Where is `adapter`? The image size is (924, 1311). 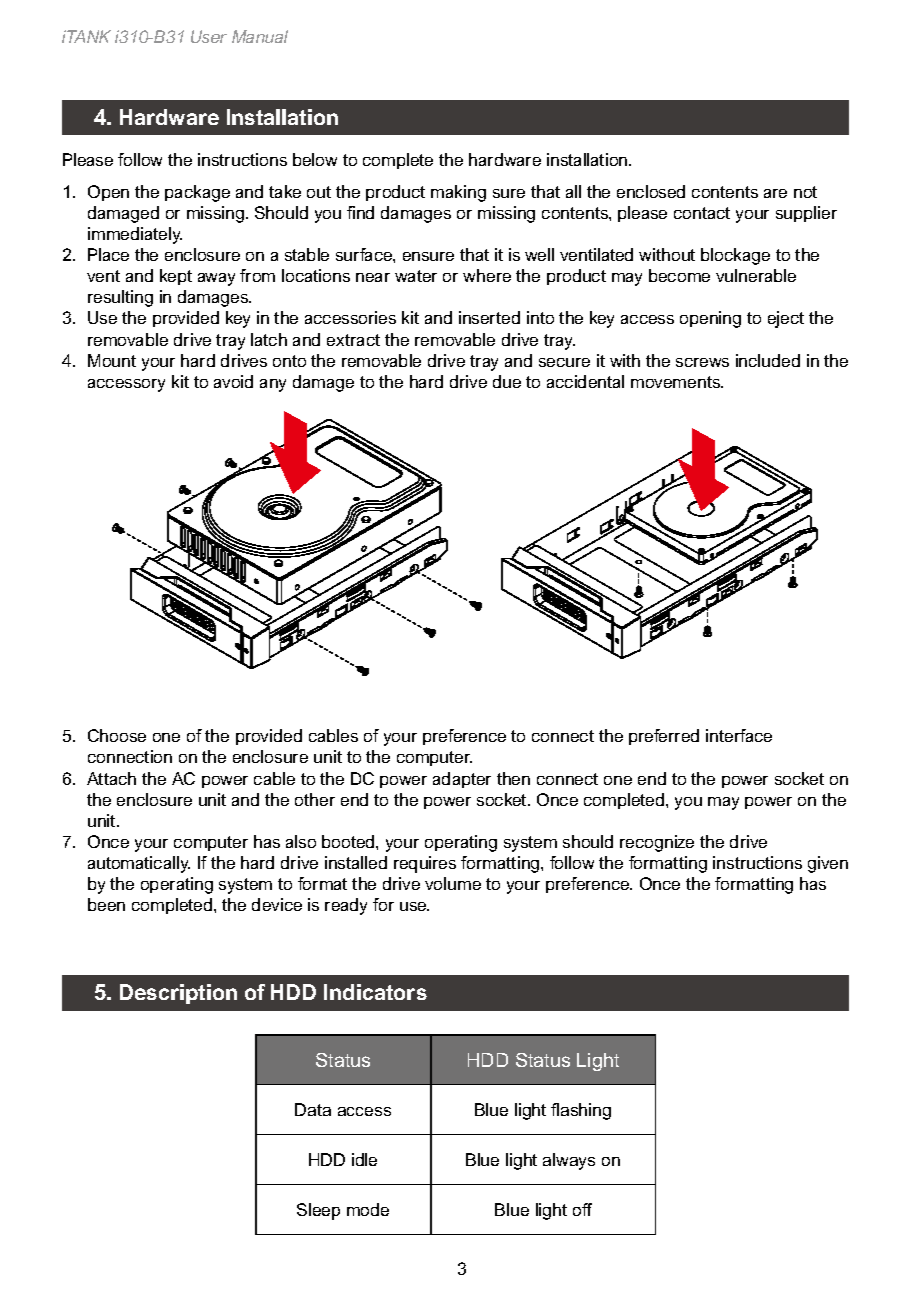
adapter is located at coordinates (462, 780).
